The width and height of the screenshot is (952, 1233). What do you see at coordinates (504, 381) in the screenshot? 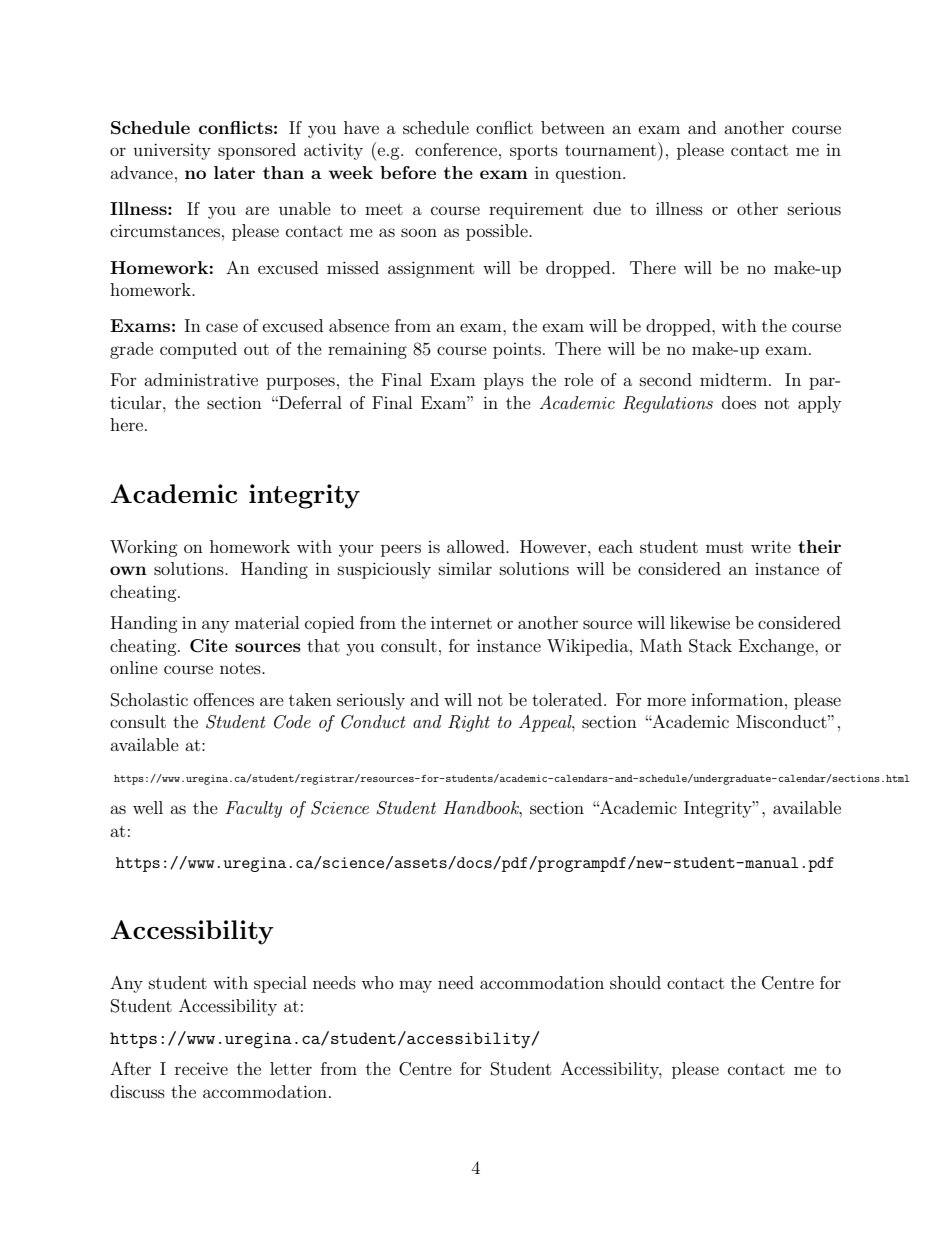
I see `plays` at bounding box center [504, 381].
